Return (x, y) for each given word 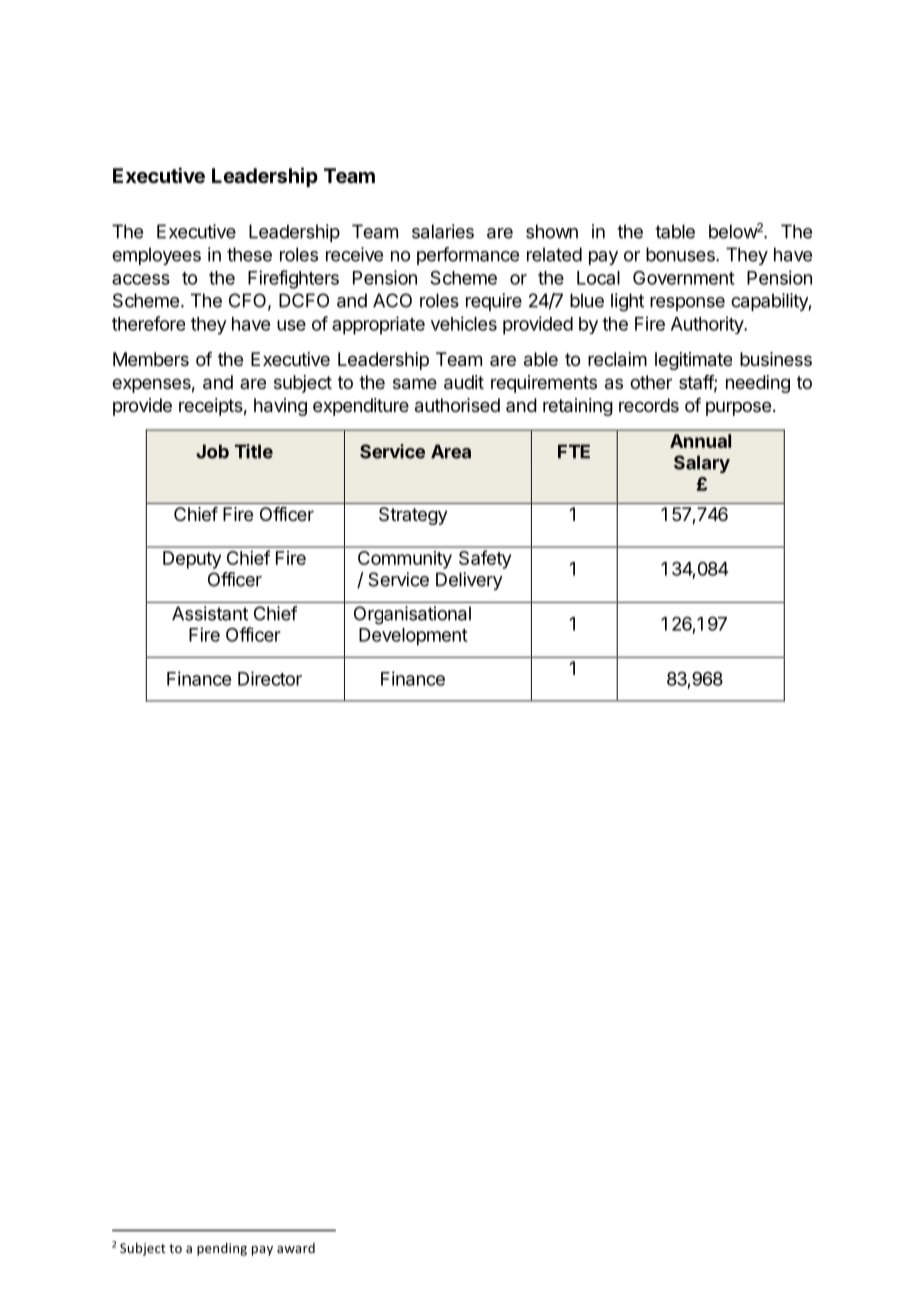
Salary (702, 464)
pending (222, 1249)
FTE (574, 451)
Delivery (469, 581)
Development (413, 637)
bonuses (681, 254)
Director (270, 678)
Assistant (210, 613)
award (296, 1248)
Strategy (413, 516)
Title (254, 451)
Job (212, 451)
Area (451, 451)
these (249, 254)
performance (468, 256)
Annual (700, 441)
